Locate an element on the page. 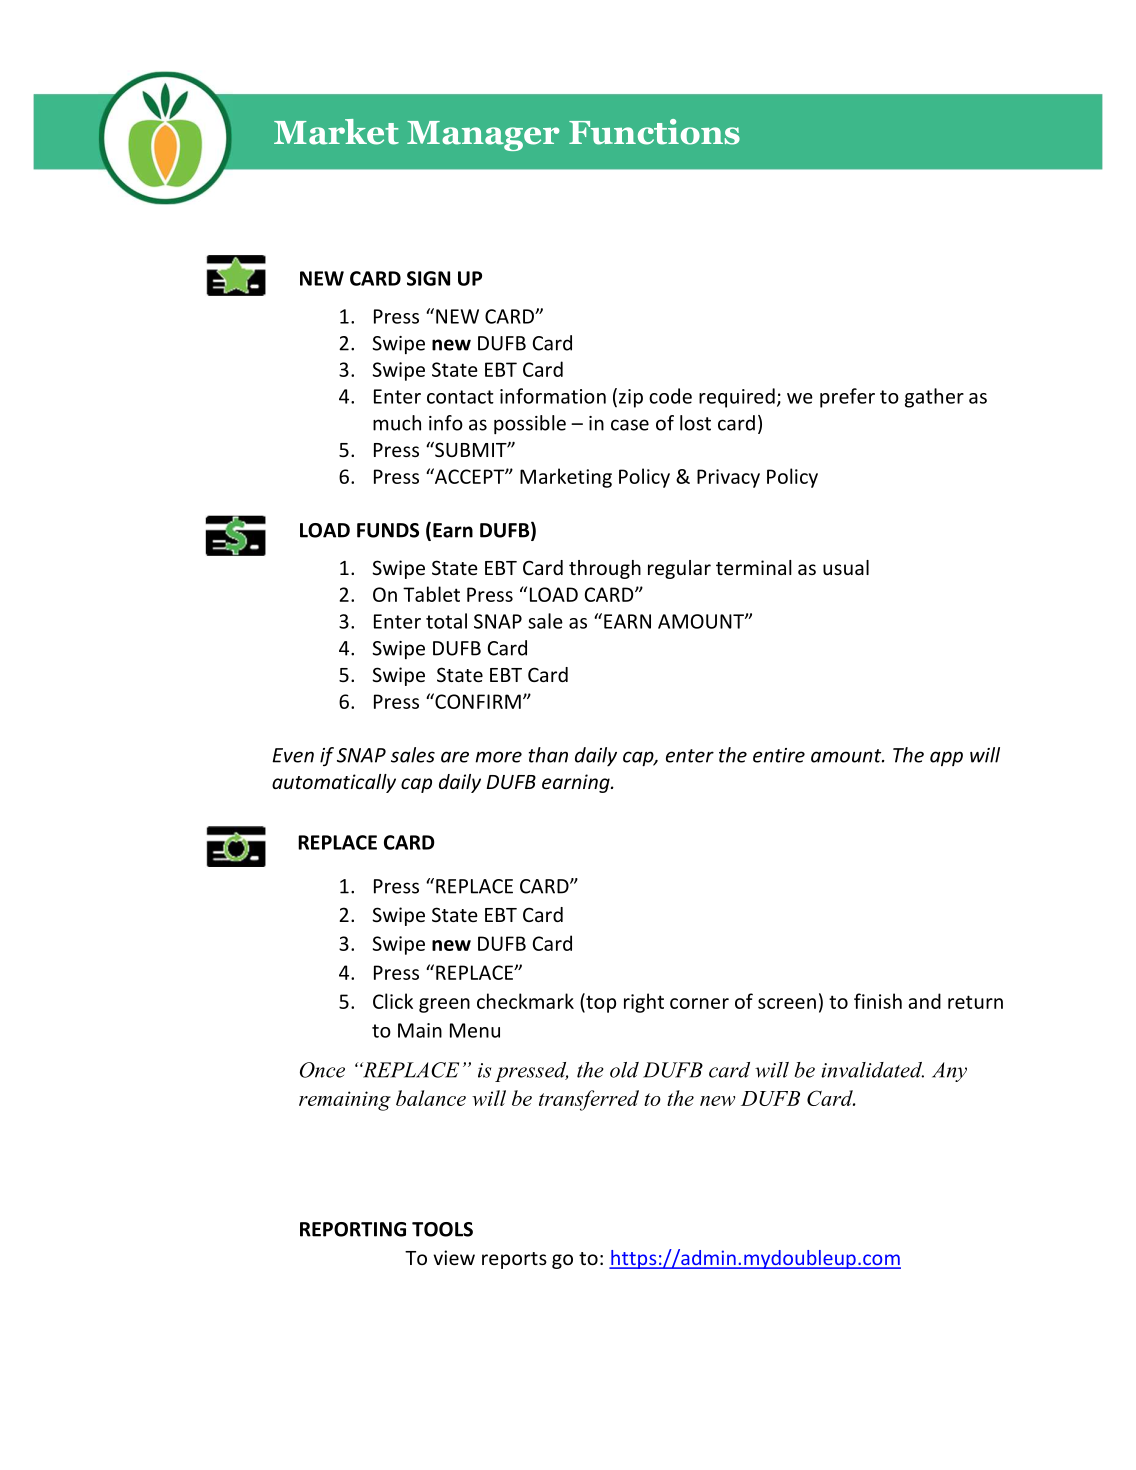 The height and width of the page is (1470, 1136). right is located at coordinates (644, 1003).
